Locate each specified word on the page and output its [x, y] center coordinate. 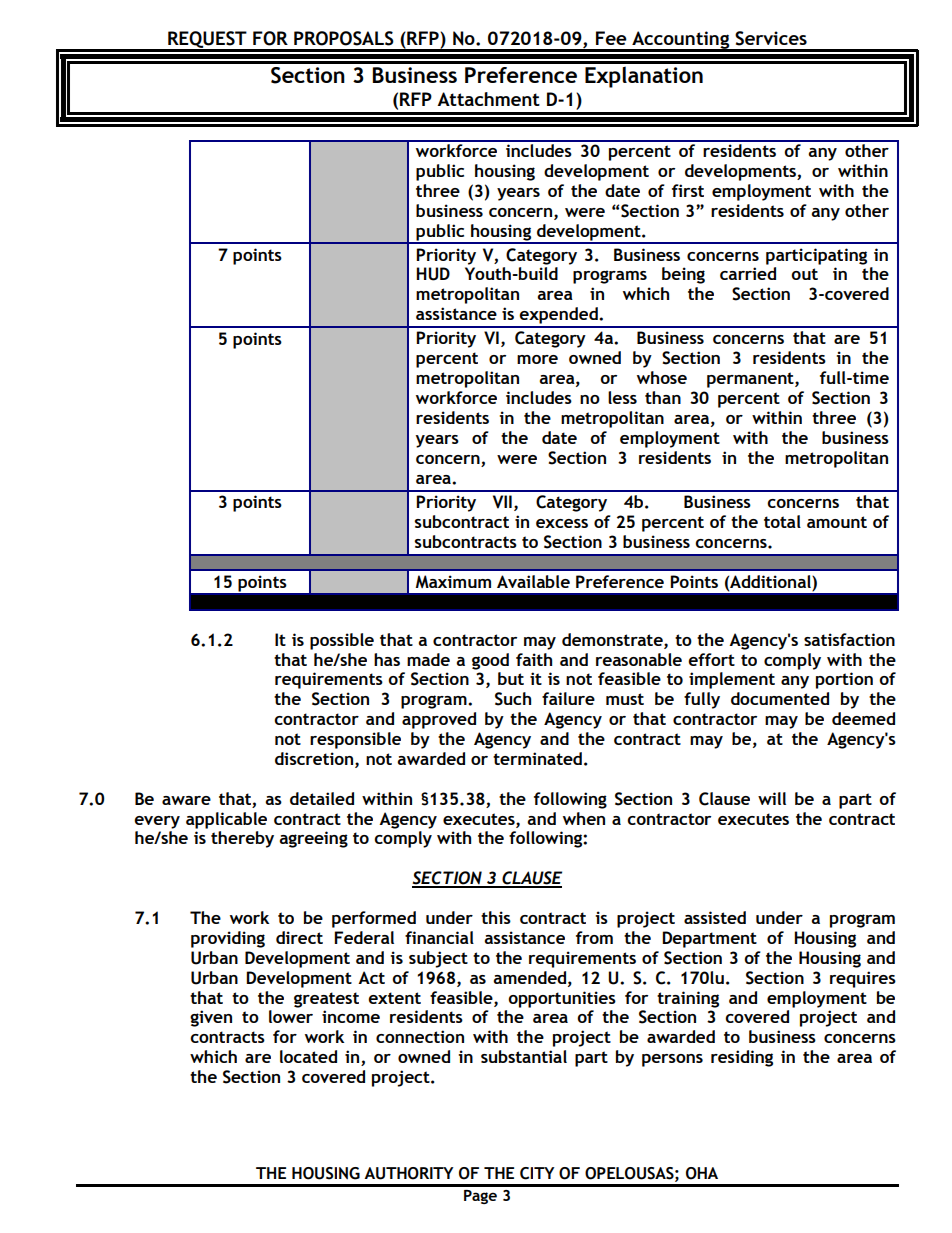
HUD [433, 274]
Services [771, 38]
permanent [751, 380]
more [537, 359]
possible [342, 641]
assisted [715, 917]
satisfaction [849, 639]
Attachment [488, 99]
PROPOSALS [344, 38]
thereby [242, 839]
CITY [537, 1173]
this [496, 917]
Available [533, 581]
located [308, 1056]
